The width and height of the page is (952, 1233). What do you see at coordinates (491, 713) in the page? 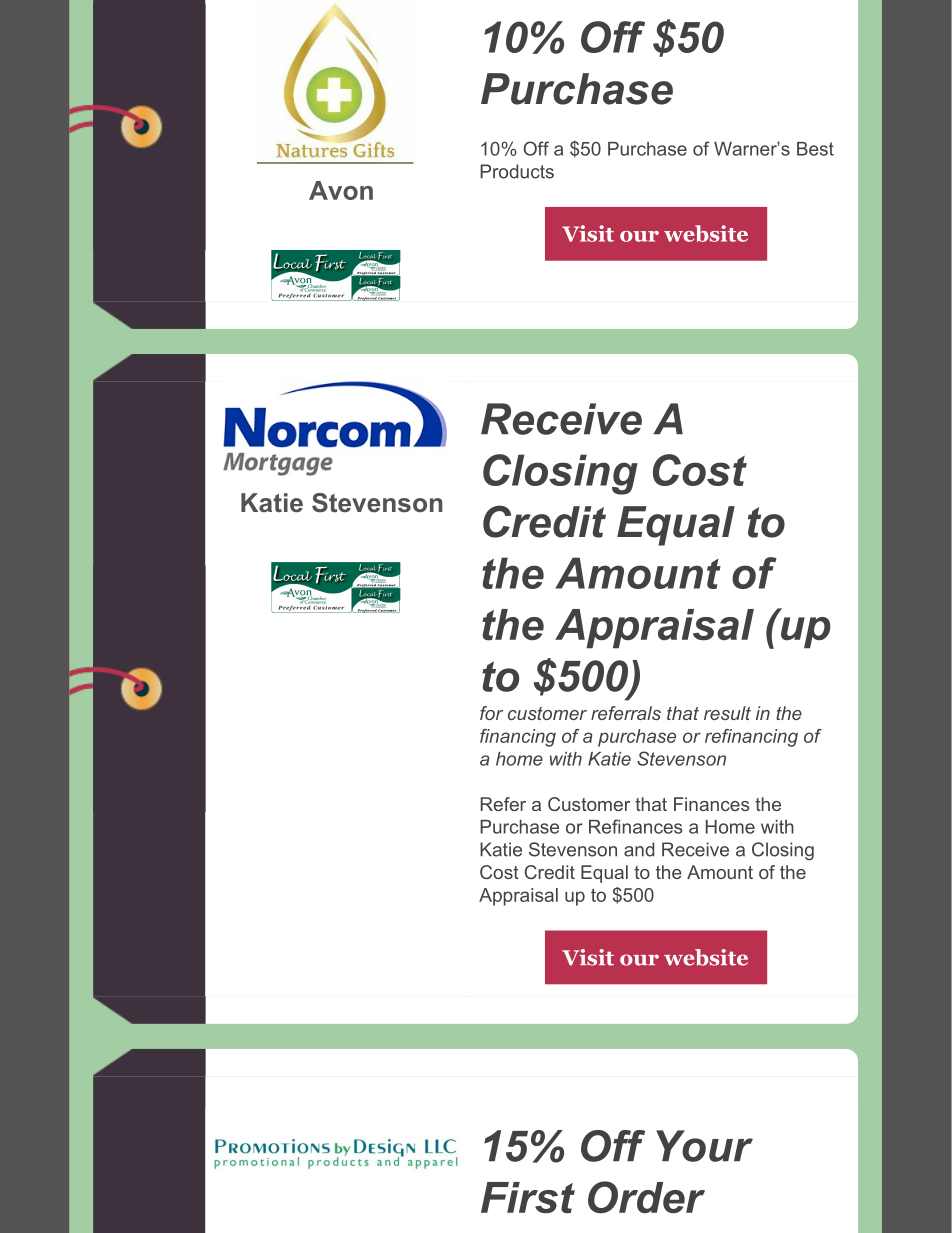
I see `for` at bounding box center [491, 713].
